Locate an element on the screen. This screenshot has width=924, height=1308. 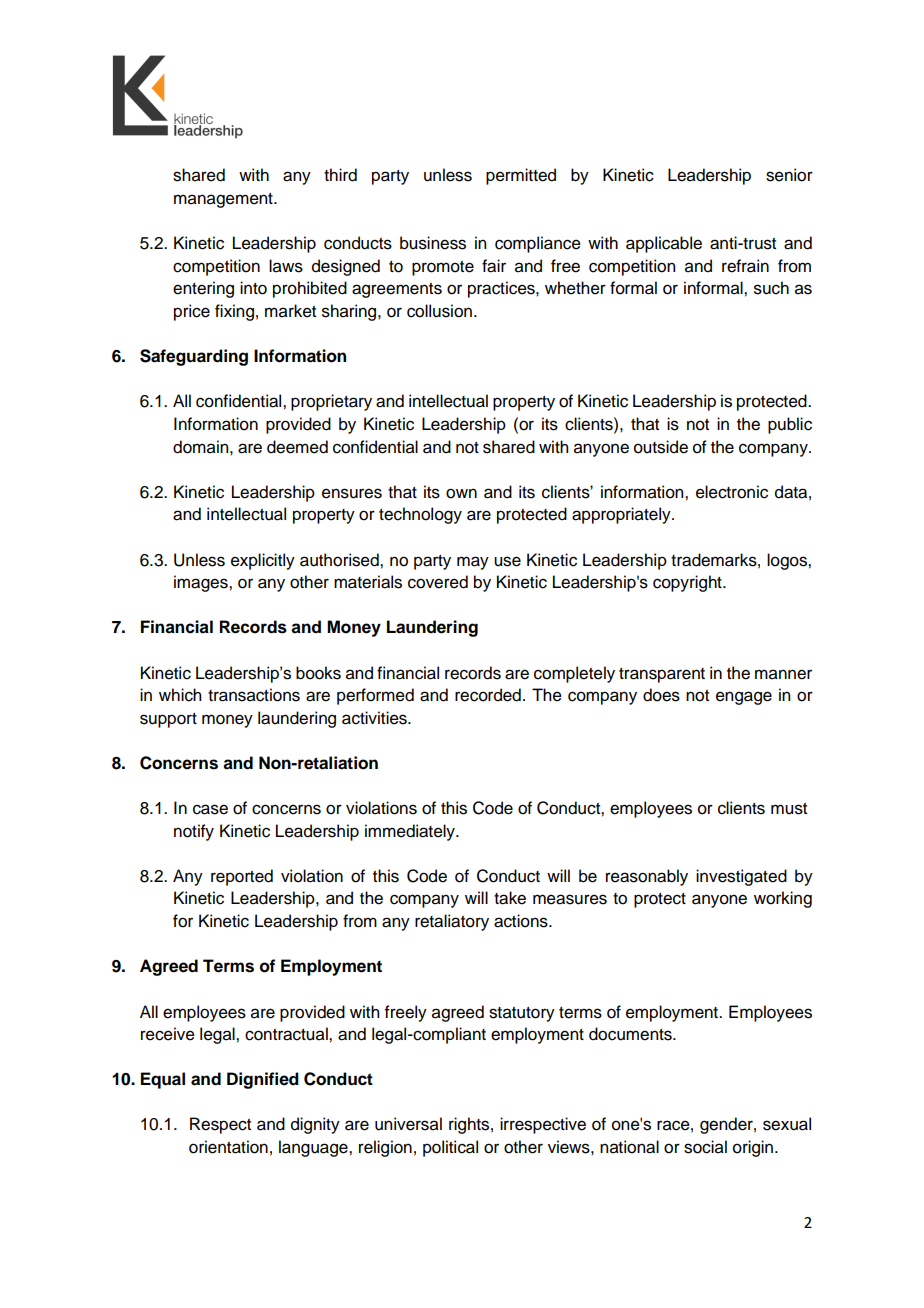
permitted is located at coordinates (521, 176).
